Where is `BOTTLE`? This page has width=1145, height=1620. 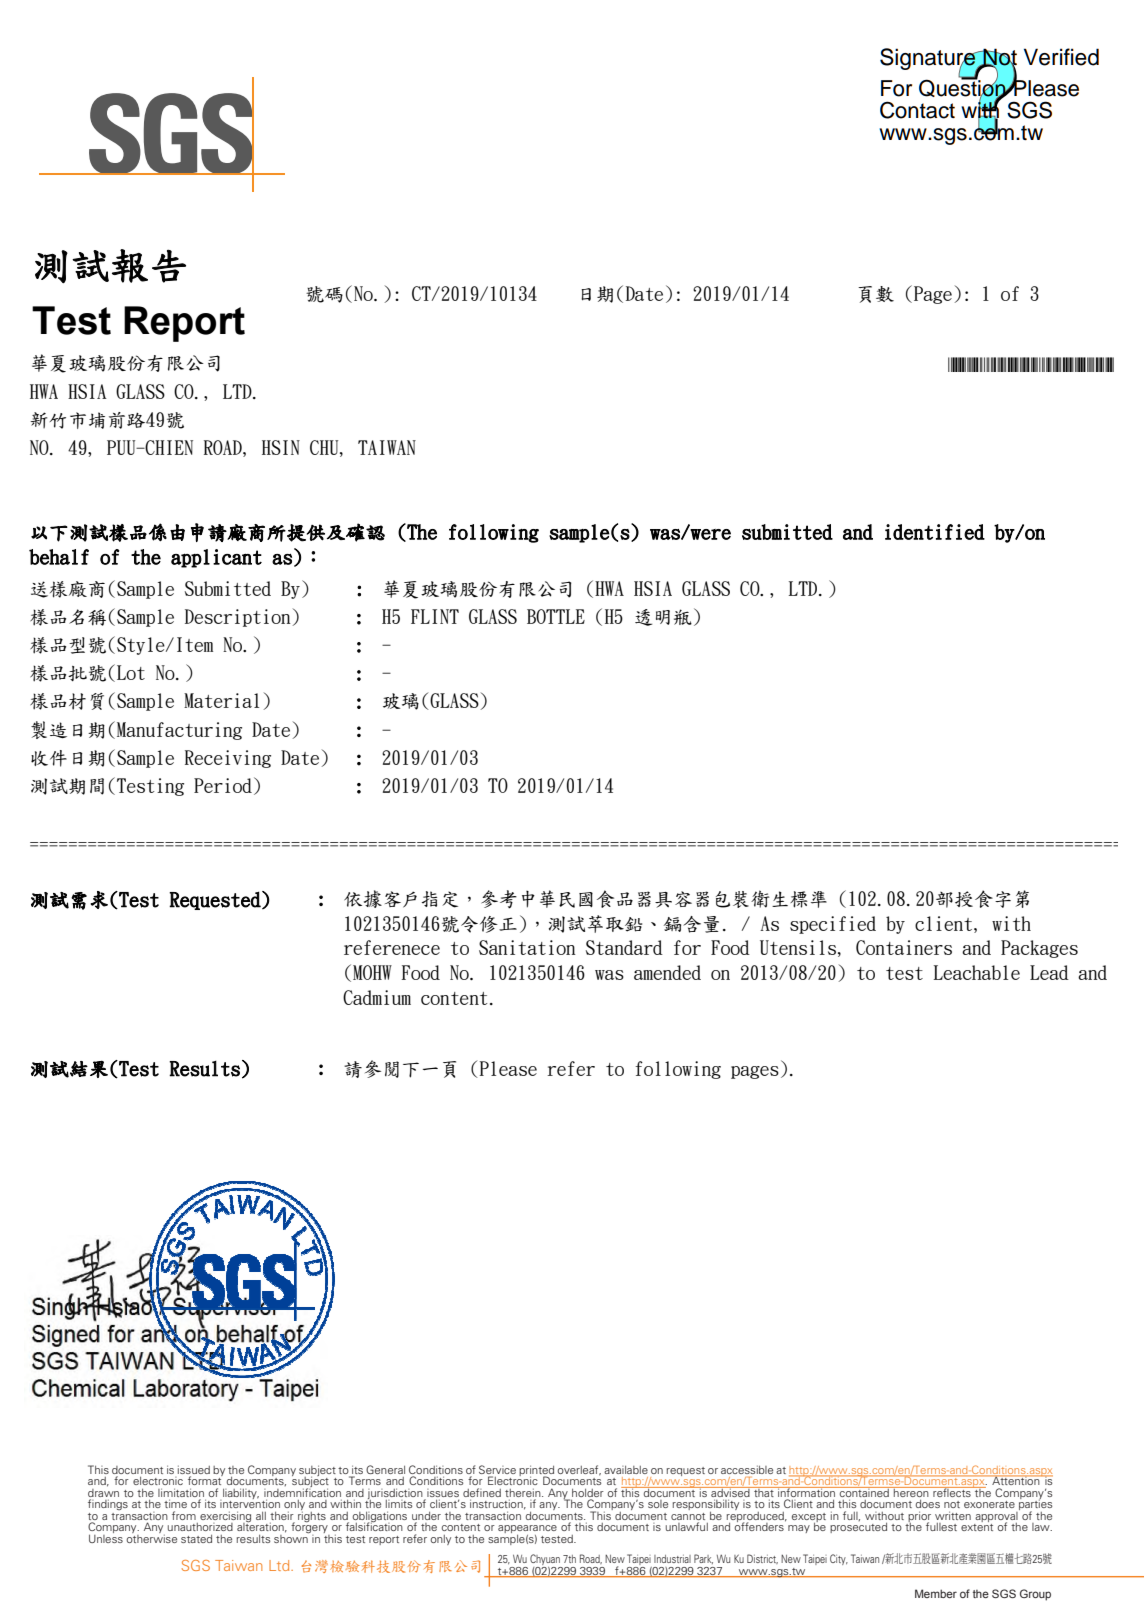
BOTTLE is located at coordinates (556, 616).
